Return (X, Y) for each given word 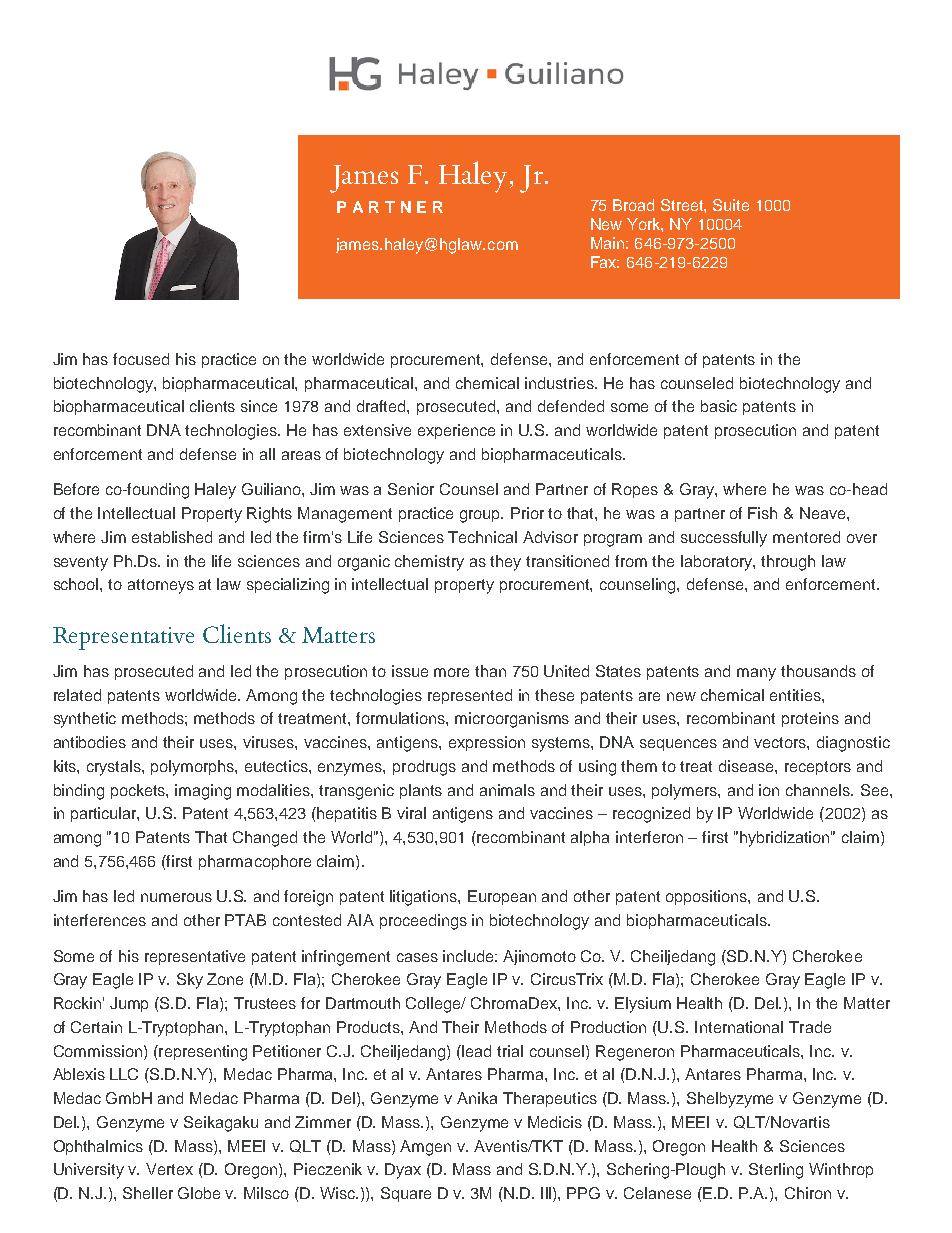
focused (141, 359)
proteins (810, 719)
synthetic (85, 720)
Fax (605, 262)
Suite (731, 205)
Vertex (169, 1169)
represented (470, 696)
